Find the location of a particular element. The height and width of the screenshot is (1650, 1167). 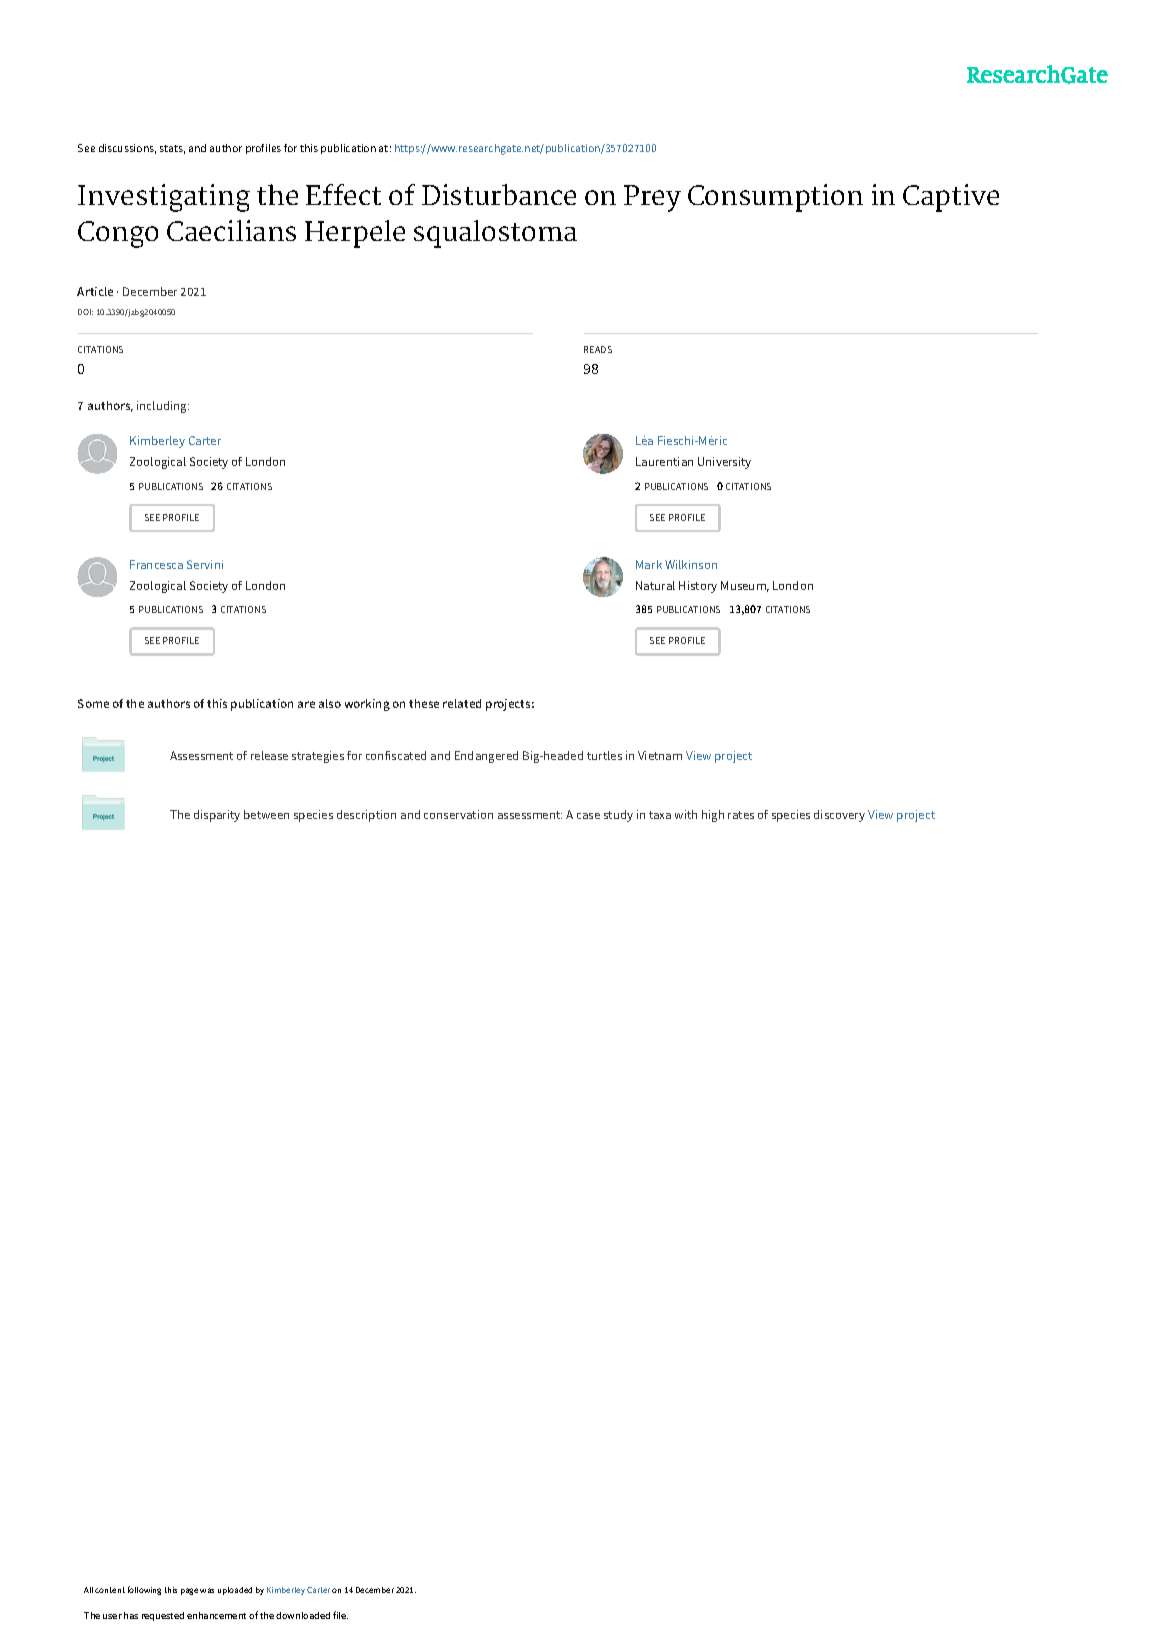

Consumption is located at coordinates (775, 198).
